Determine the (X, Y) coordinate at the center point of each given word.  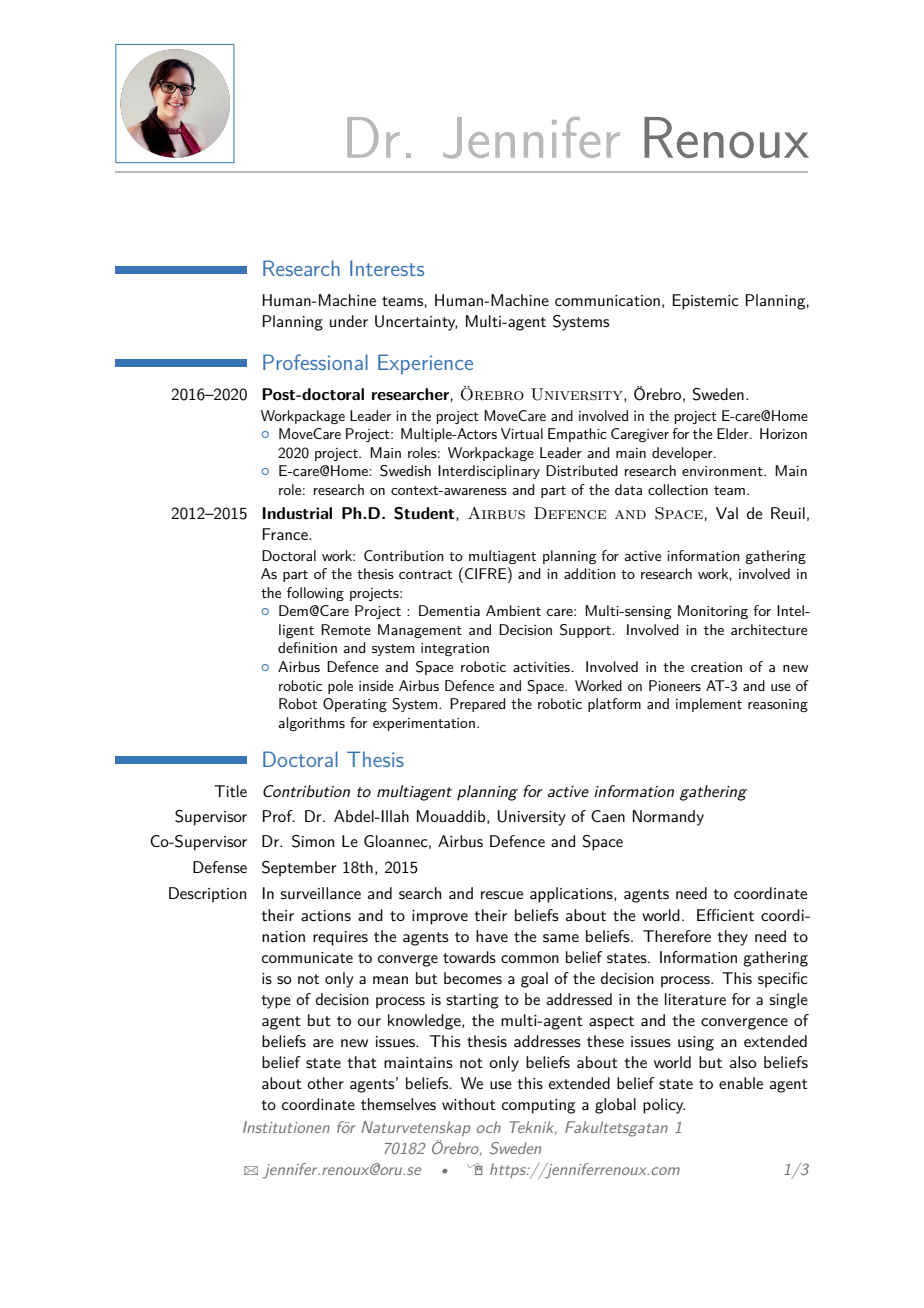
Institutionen (286, 1127)
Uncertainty (416, 323)
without (469, 1104)
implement (709, 705)
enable (741, 1083)
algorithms (311, 724)
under (349, 321)
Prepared (477, 705)
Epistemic (705, 302)
